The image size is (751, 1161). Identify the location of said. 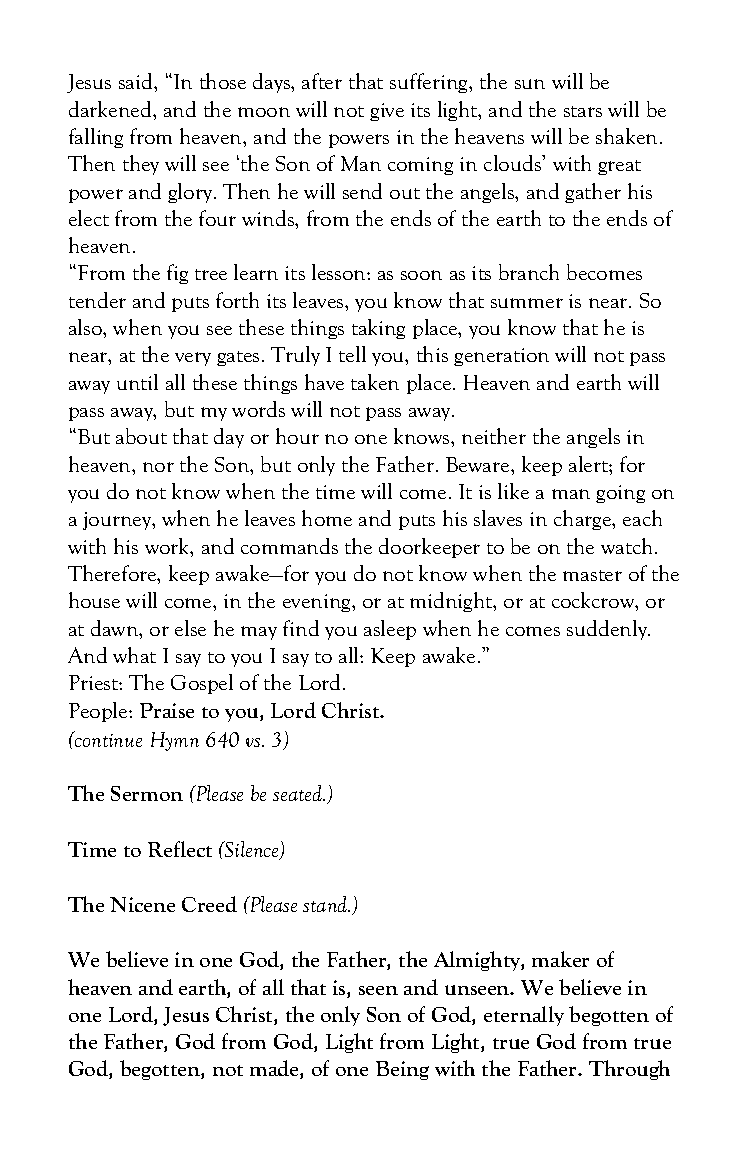
(137, 81).
